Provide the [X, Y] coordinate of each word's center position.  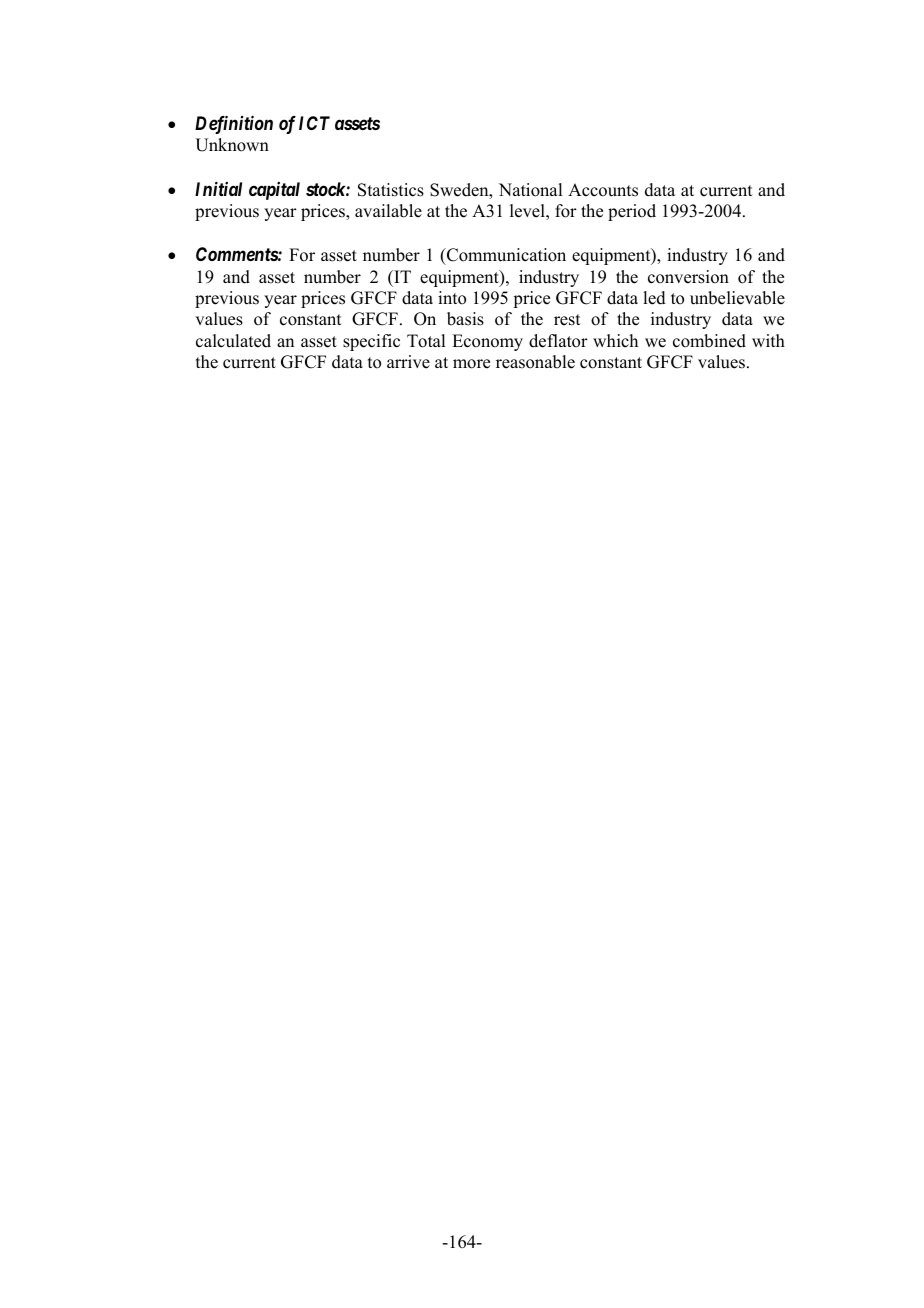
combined [709, 341]
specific [371, 342]
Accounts [603, 190]
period [632, 212]
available [388, 211]
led [654, 298]
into [452, 298]
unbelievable [737, 298]
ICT [314, 123]
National [530, 190]
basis [465, 319]
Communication [505, 255]
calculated [233, 341]
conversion [688, 277]
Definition [234, 125]
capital [274, 191]
